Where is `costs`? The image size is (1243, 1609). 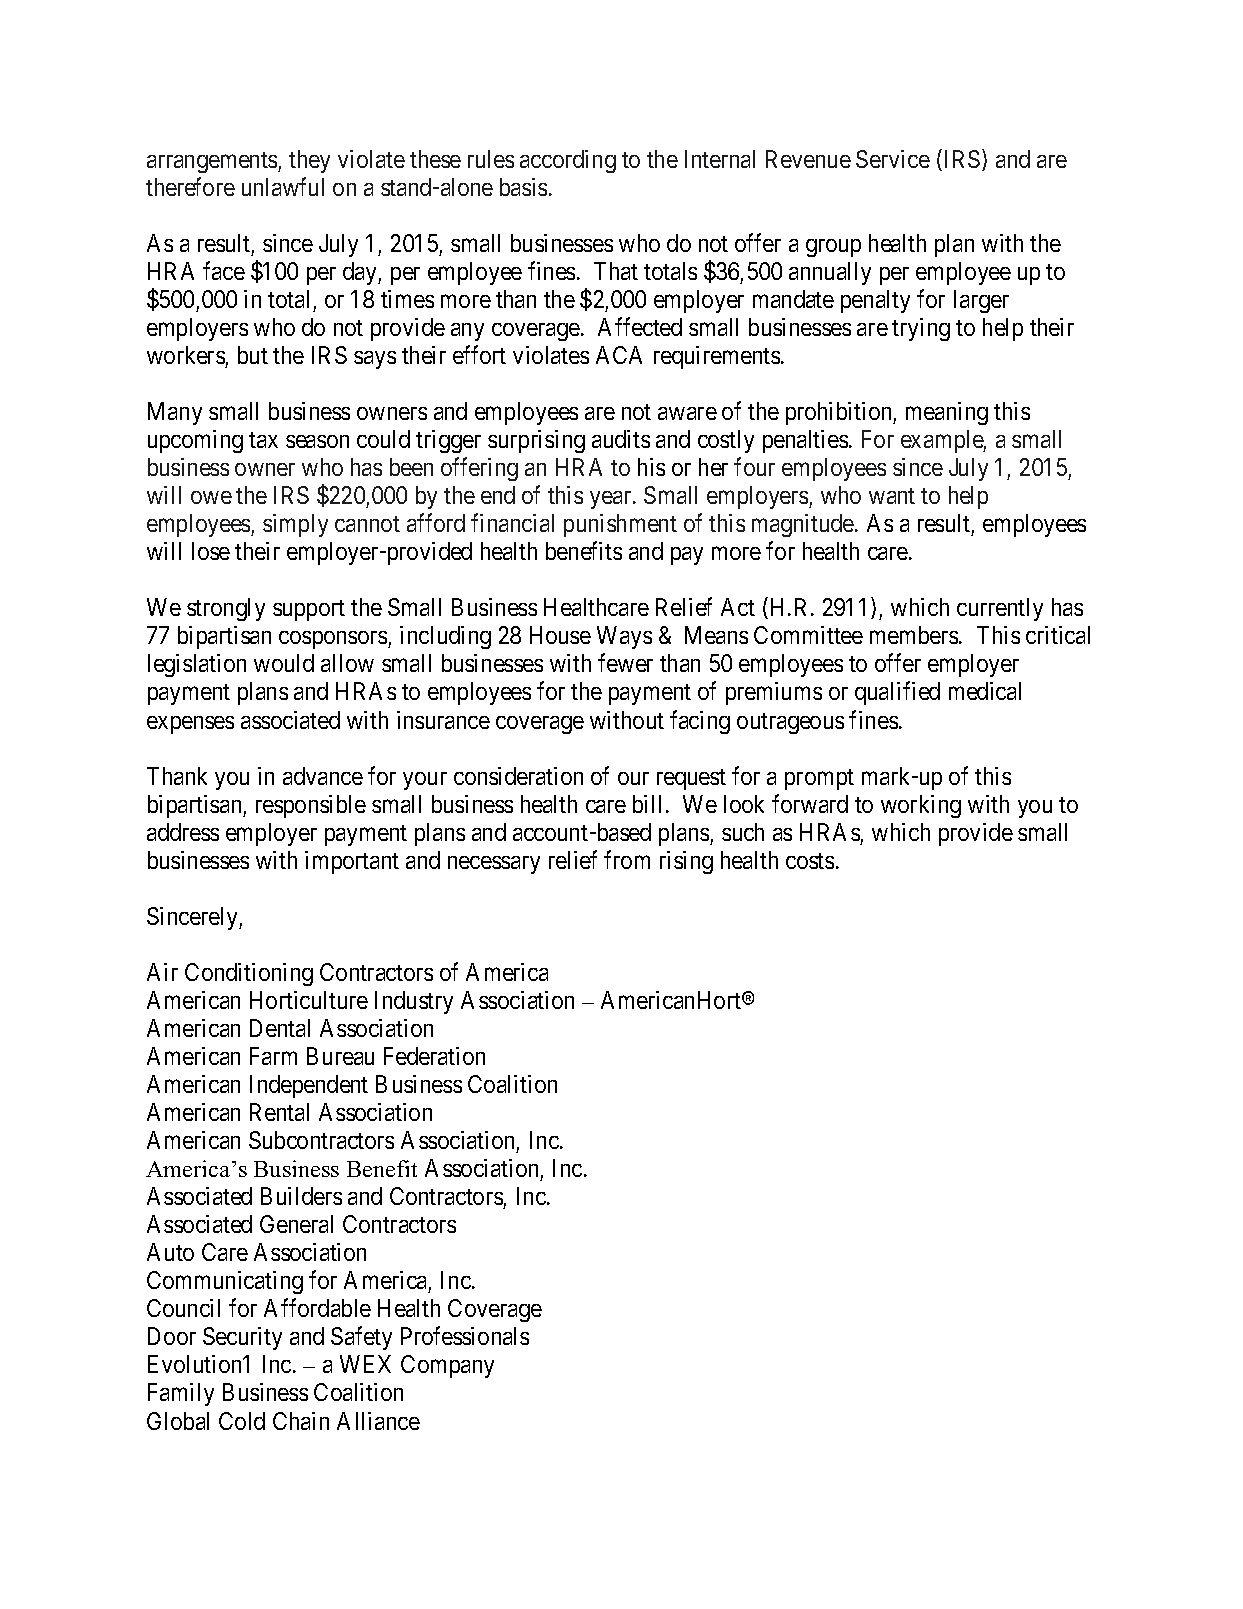 costs is located at coordinates (810, 861).
